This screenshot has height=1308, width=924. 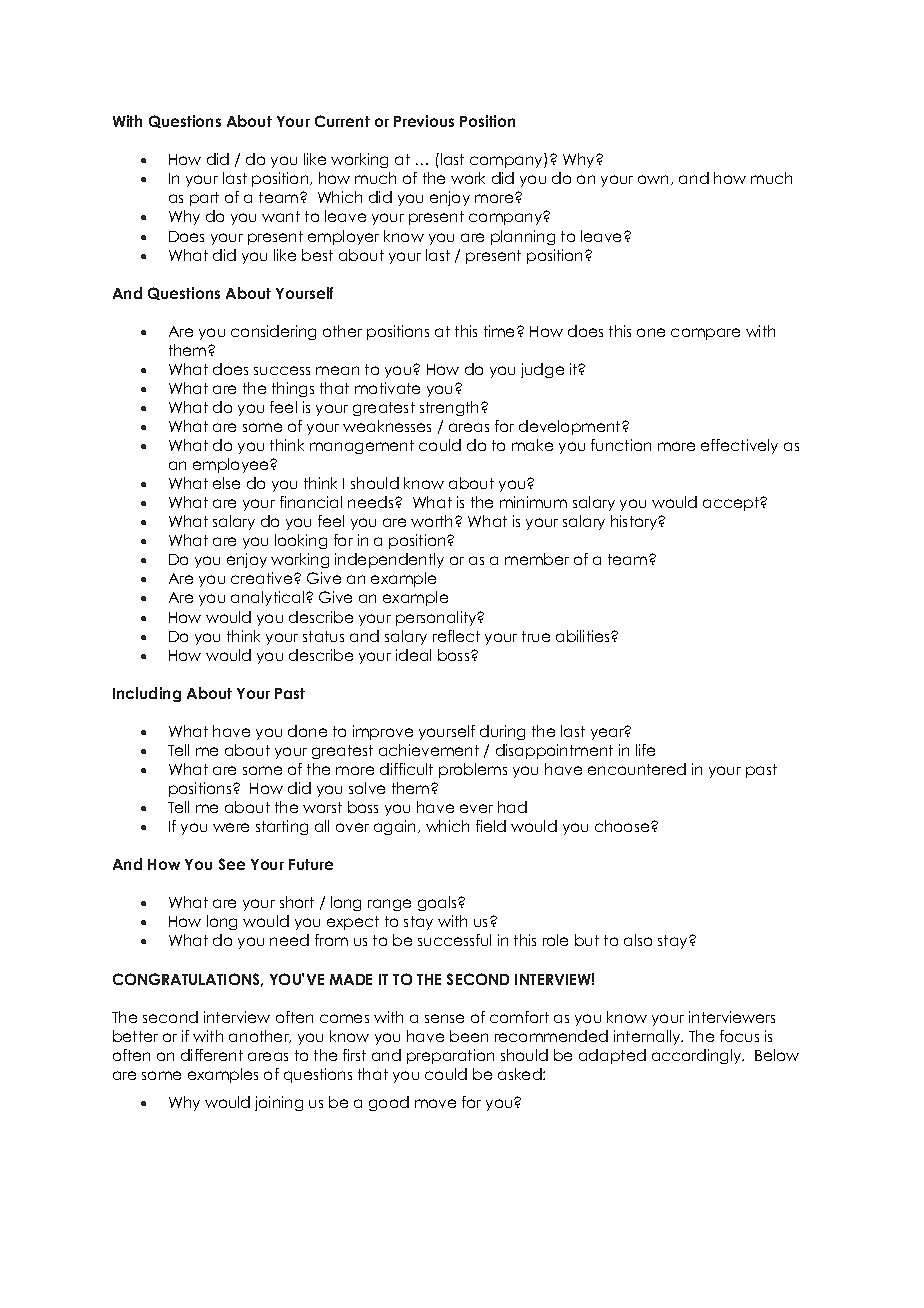 I want to click on preparation, so click(x=450, y=1056).
